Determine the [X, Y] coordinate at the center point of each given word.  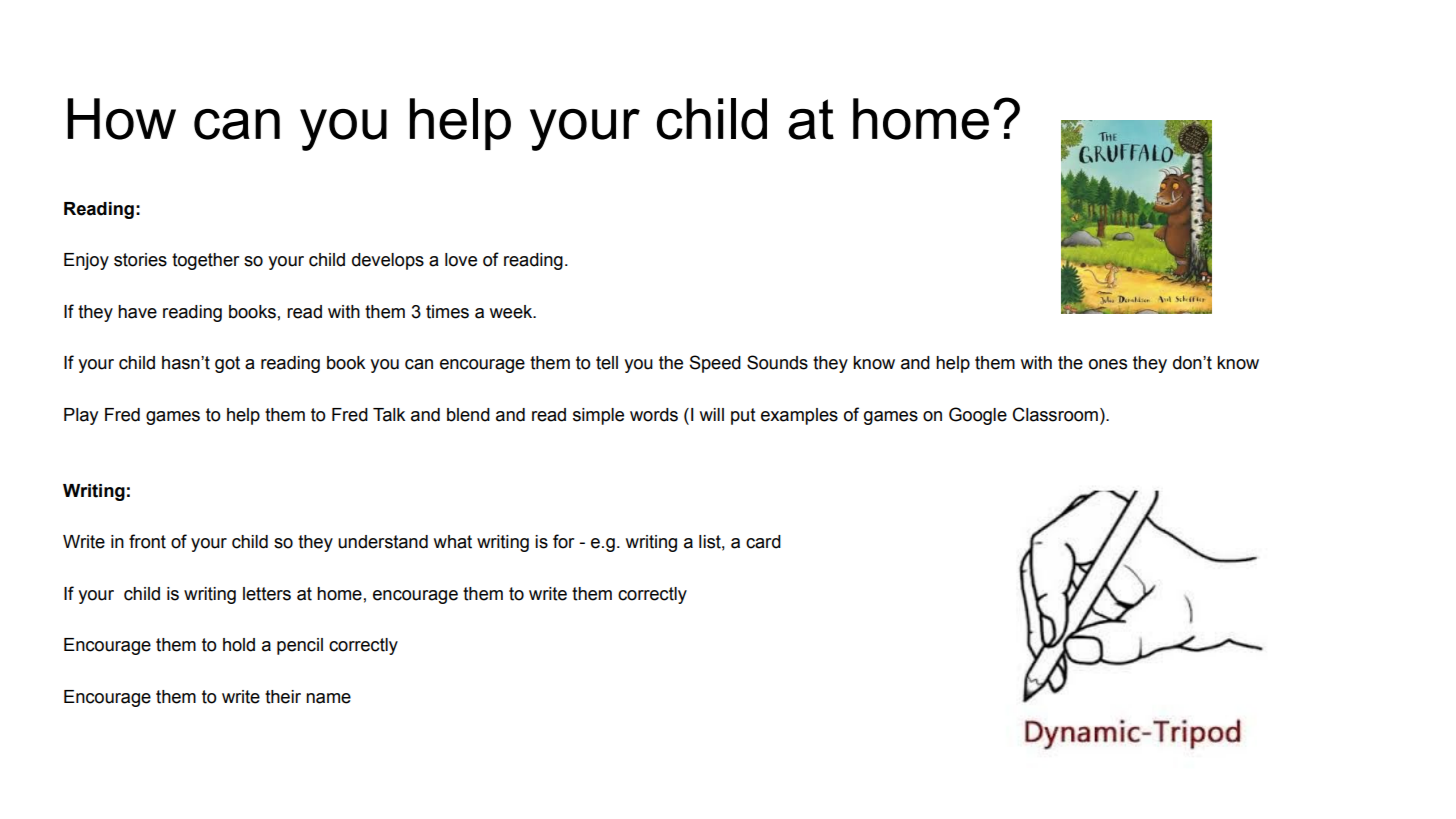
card [763, 542]
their [283, 697]
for [563, 541]
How [122, 119]
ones [1108, 364]
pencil [300, 646]
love [461, 260]
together [205, 261]
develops [388, 261]
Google [978, 416]
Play [81, 416]
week [512, 312]
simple [598, 416]
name [328, 698]
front [147, 541]
